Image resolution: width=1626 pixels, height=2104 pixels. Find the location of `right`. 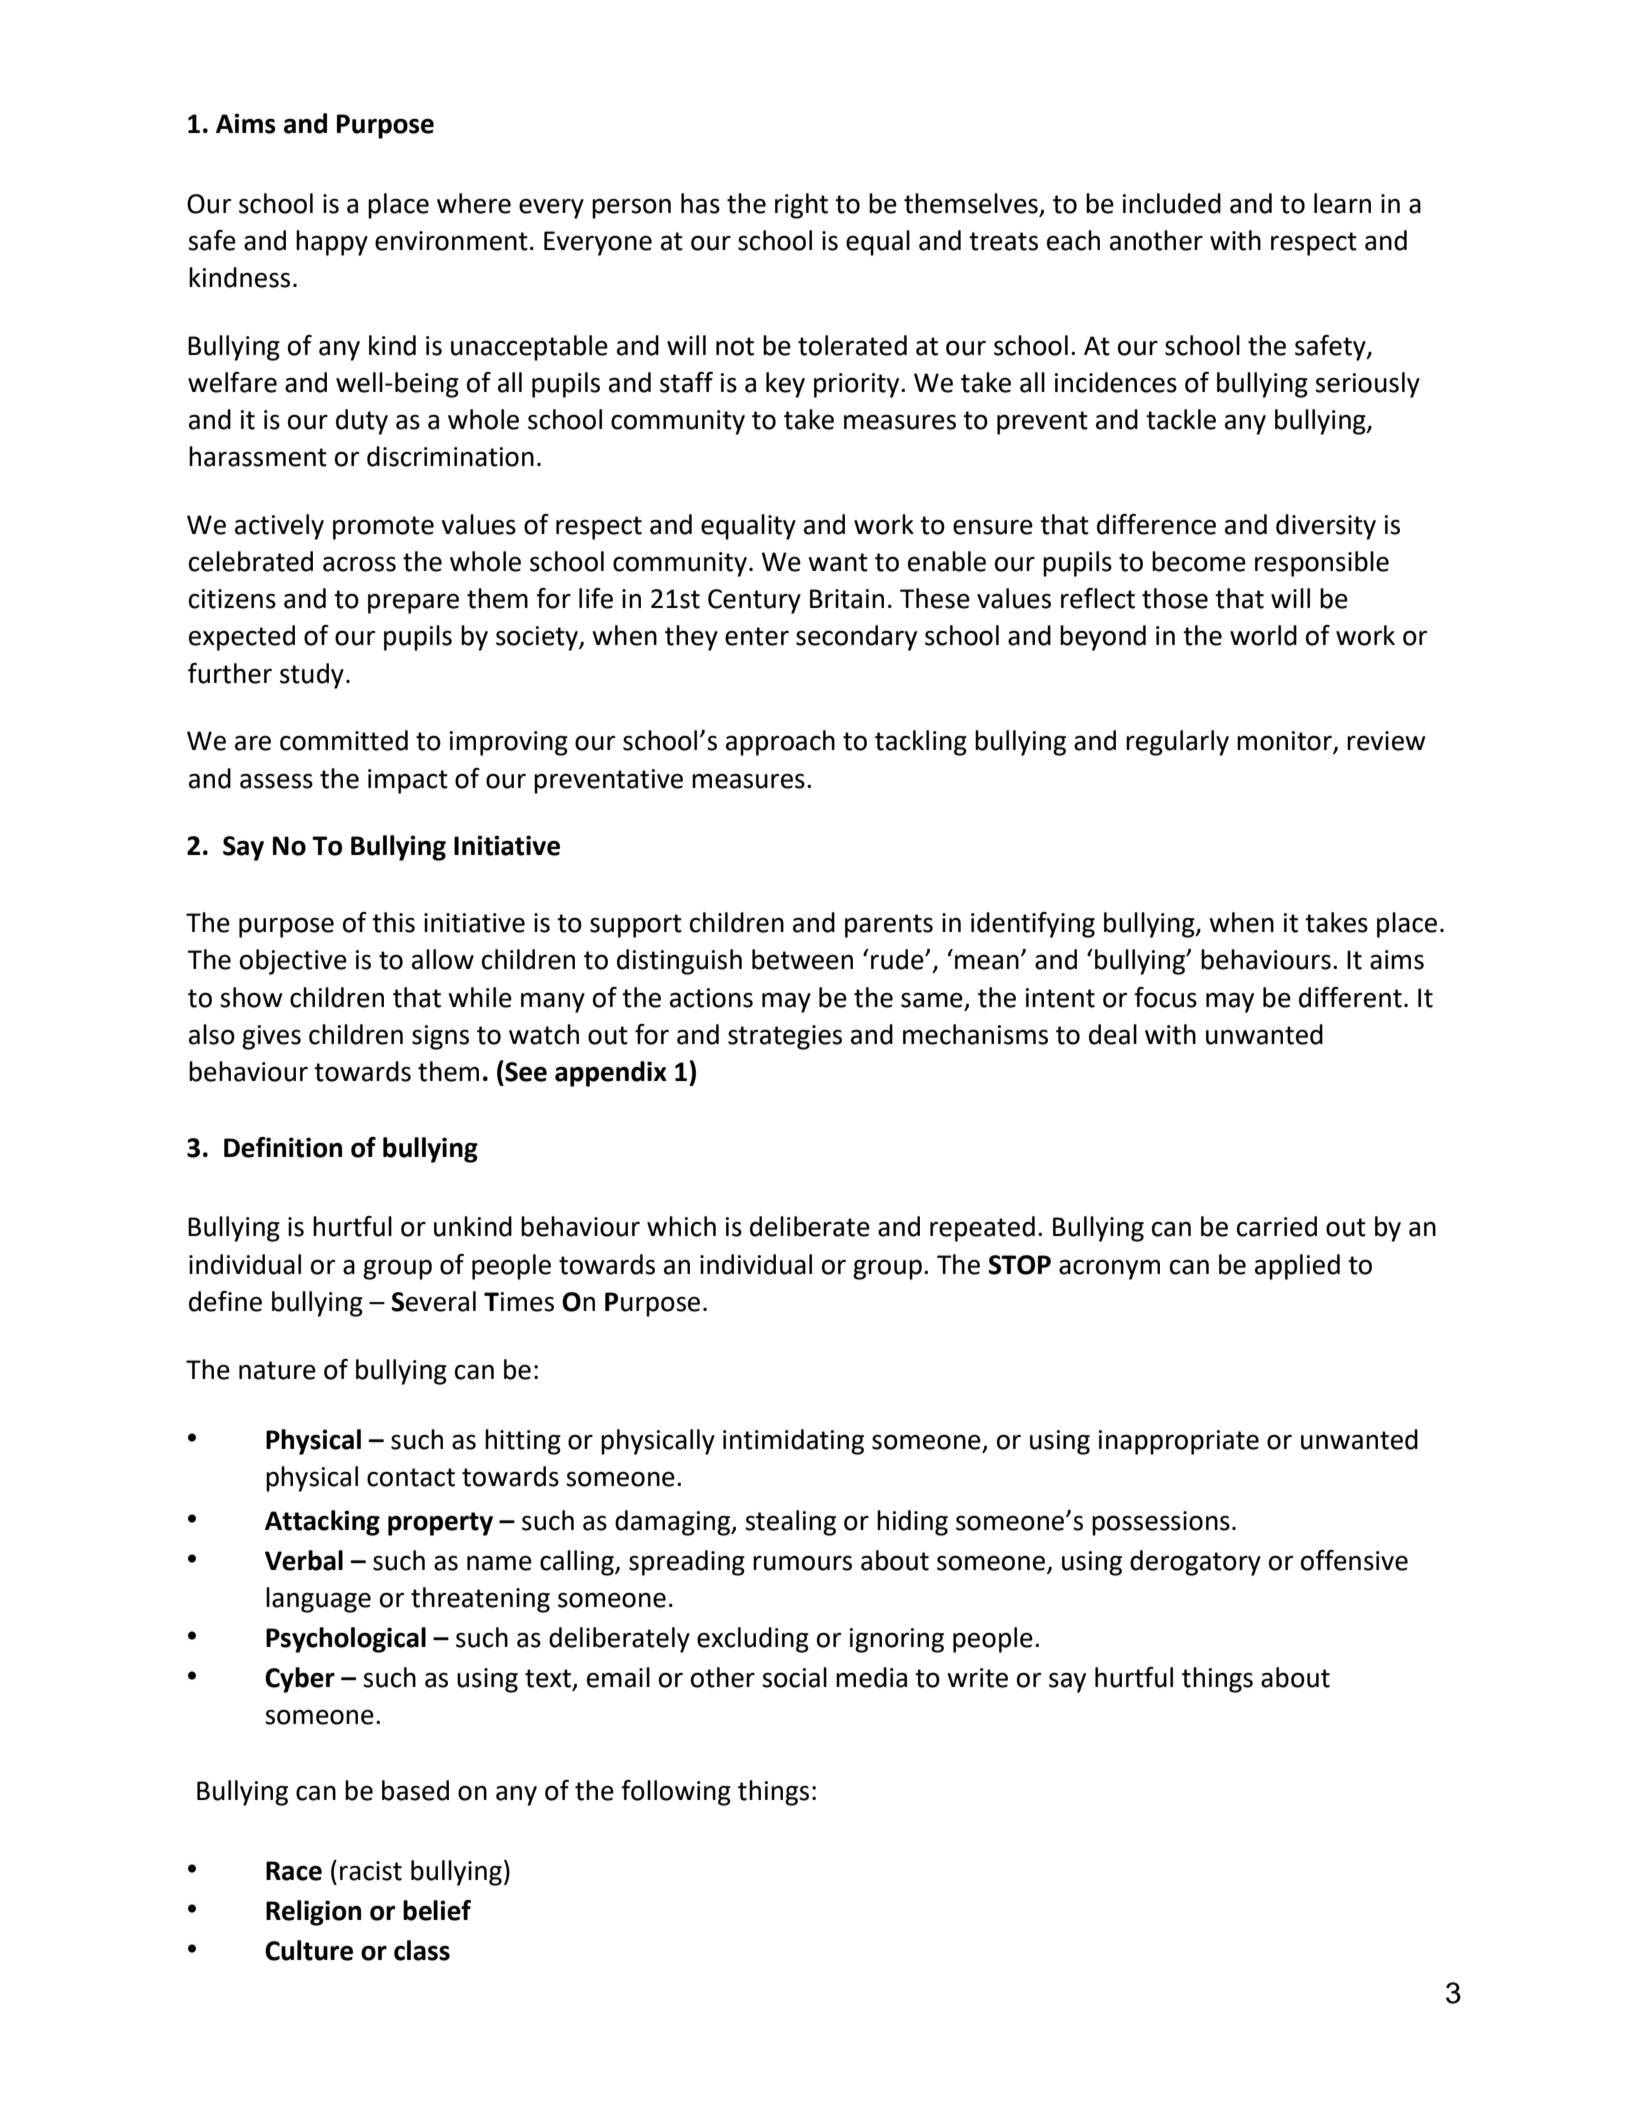

right is located at coordinates (801, 206).
